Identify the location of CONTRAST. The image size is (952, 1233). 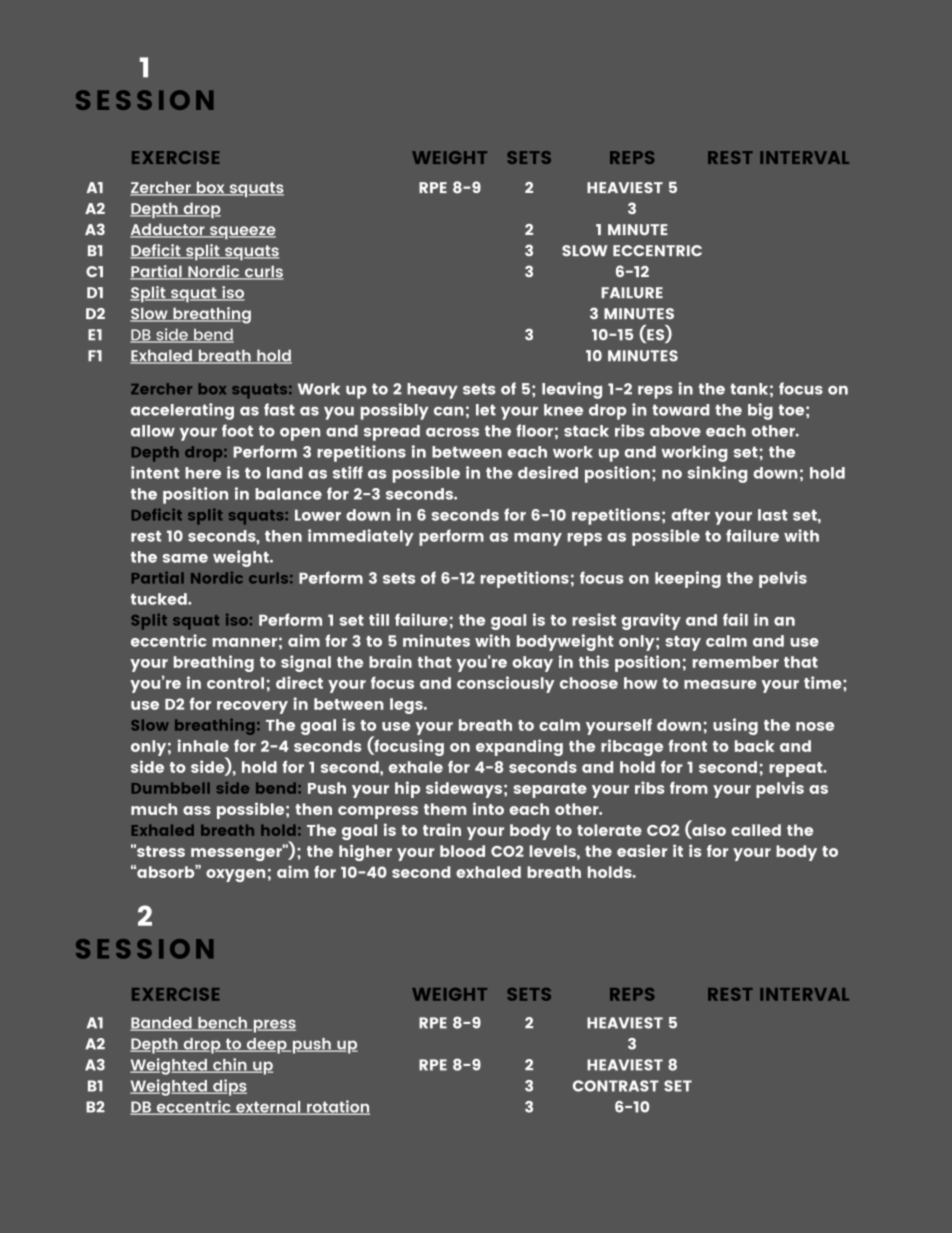
(616, 1086).
